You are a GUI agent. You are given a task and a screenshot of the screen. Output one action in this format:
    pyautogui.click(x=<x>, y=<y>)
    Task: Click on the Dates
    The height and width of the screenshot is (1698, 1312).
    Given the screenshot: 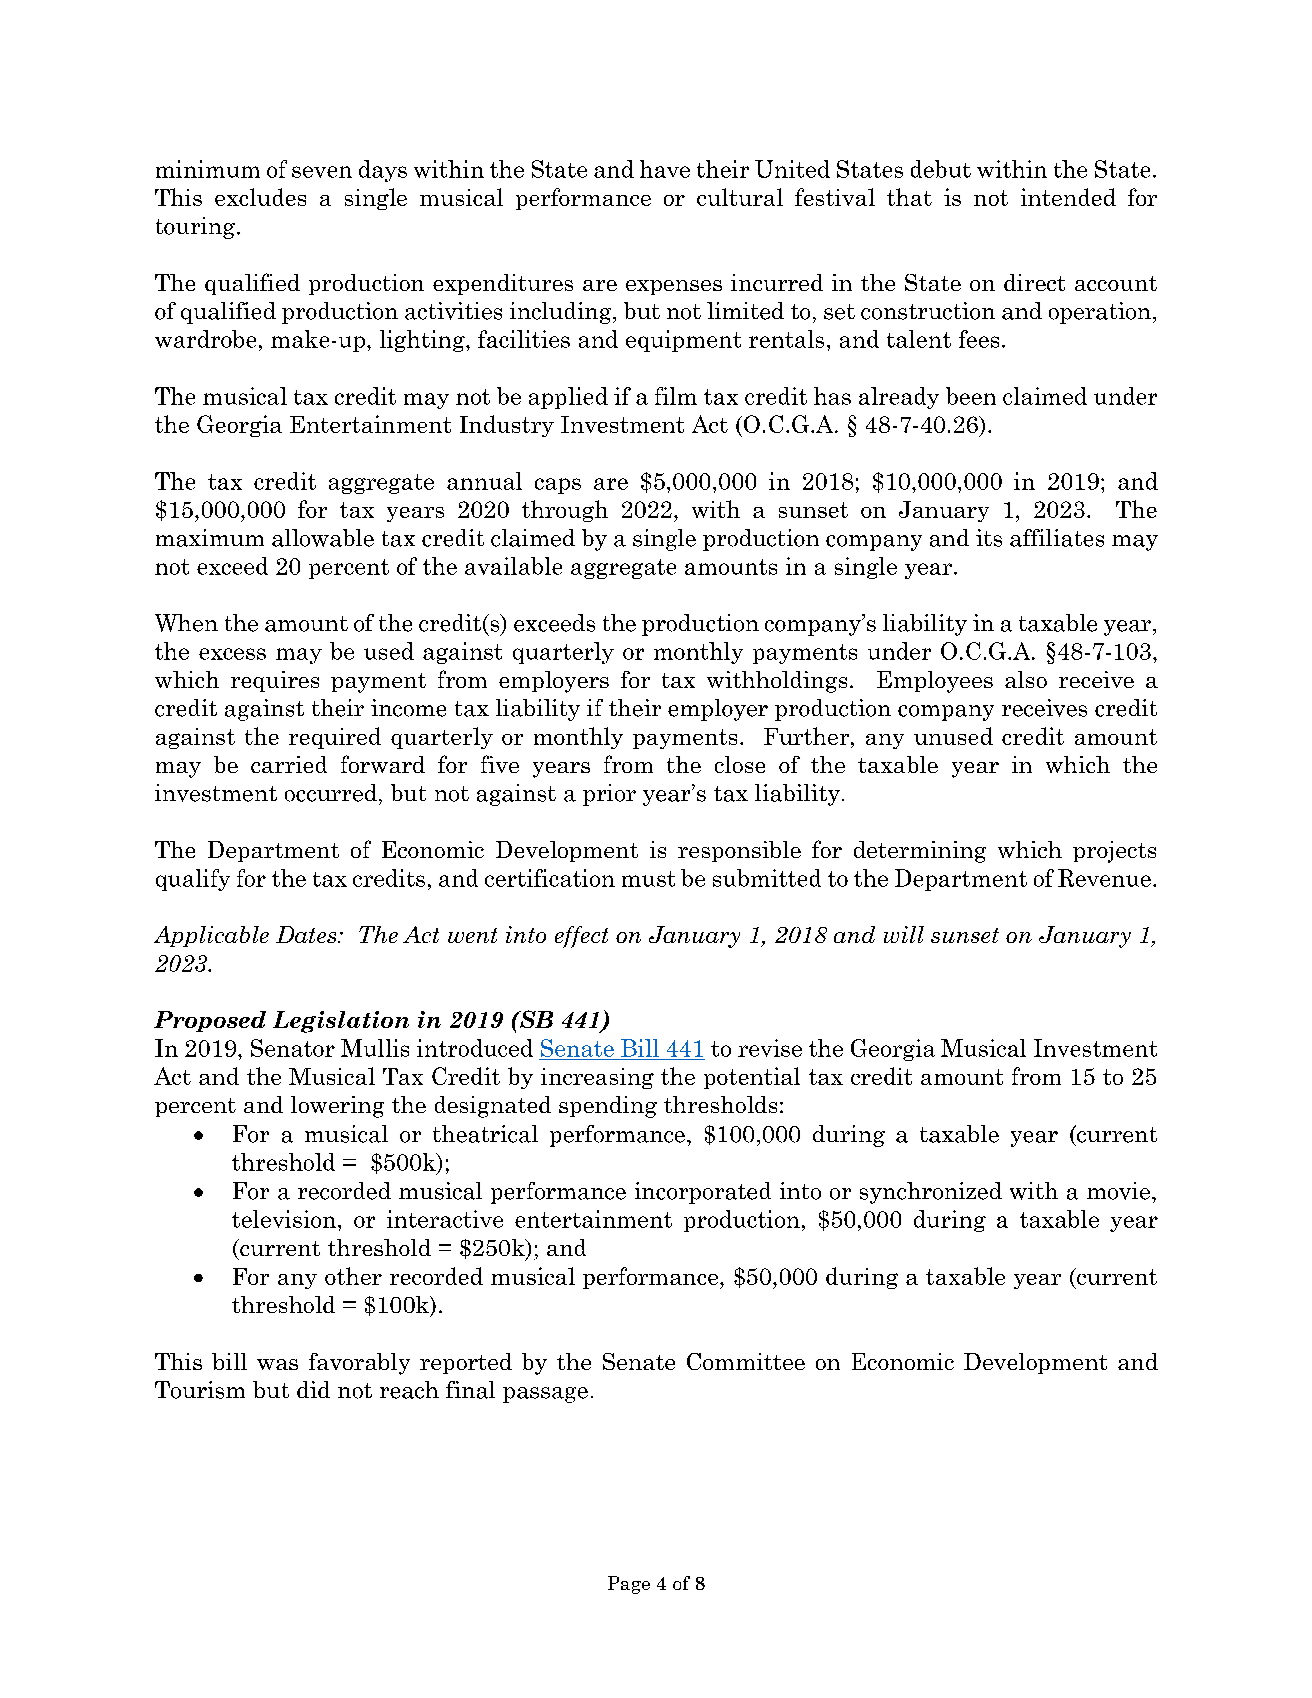 What is the action you would take?
    pyautogui.click(x=307, y=934)
